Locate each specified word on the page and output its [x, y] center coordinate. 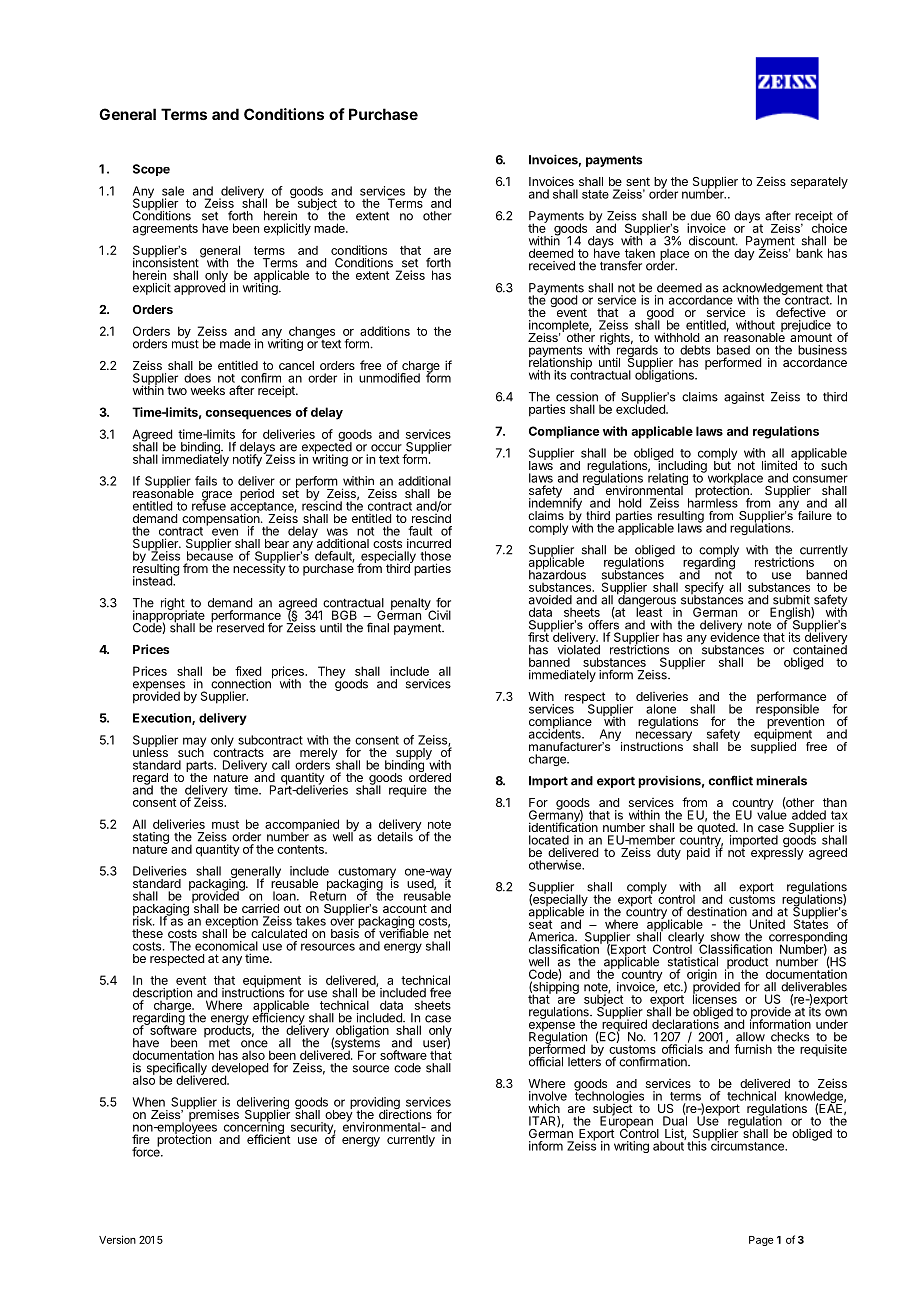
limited [780, 464]
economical [226, 946]
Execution [163, 719]
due [701, 216]
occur [386, 448]
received [552, 266]
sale [173, 191]
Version [117, 1239]
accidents [556, 733]
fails [206, 481]
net [442, 932]
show [725, 937]
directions [405, 1113]
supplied [773, 746]
